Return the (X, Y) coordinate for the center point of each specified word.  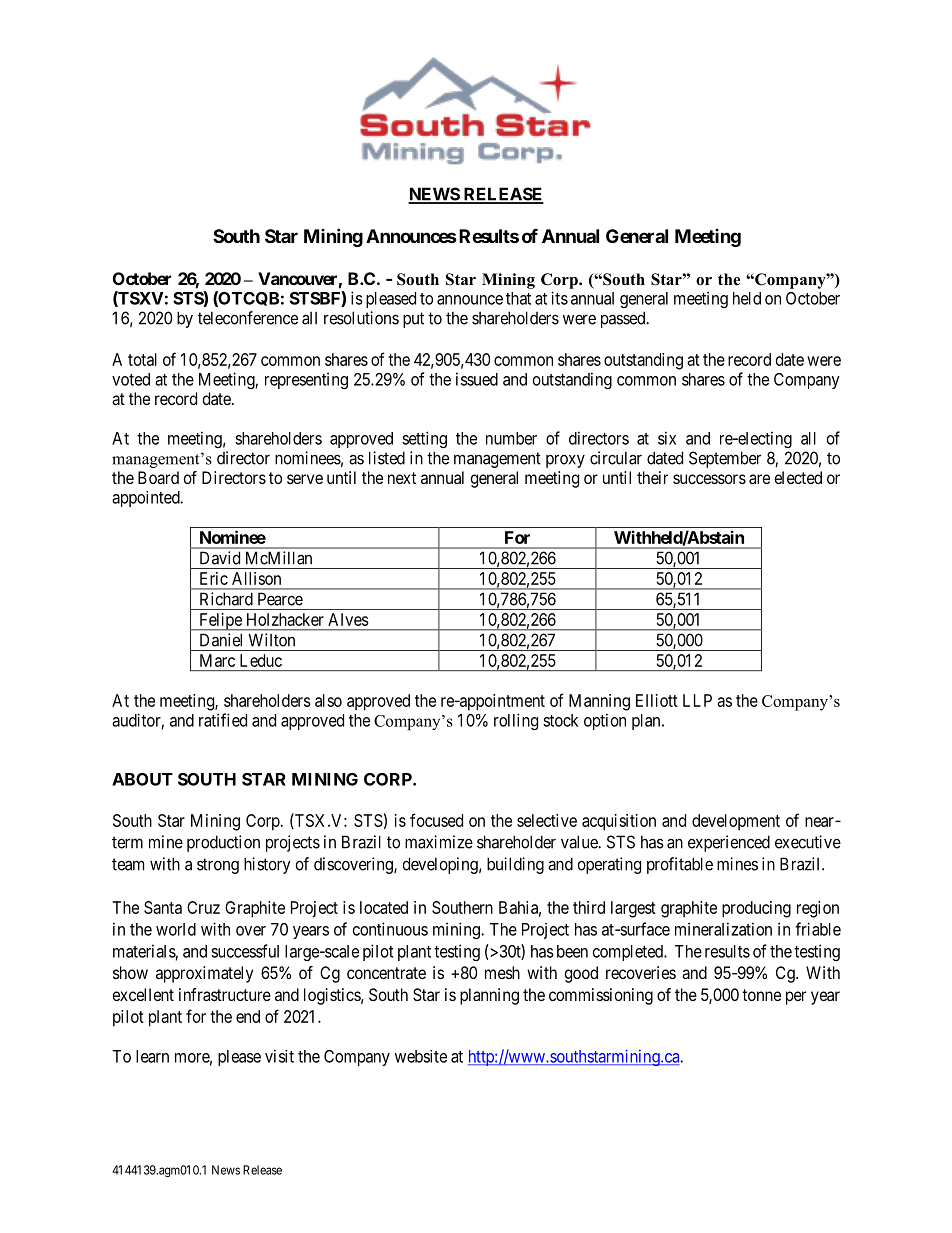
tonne (761, 995)
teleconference (248, 318)
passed (624, 319)
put (413, 320)
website (421, 1056)
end (248, 1016)
